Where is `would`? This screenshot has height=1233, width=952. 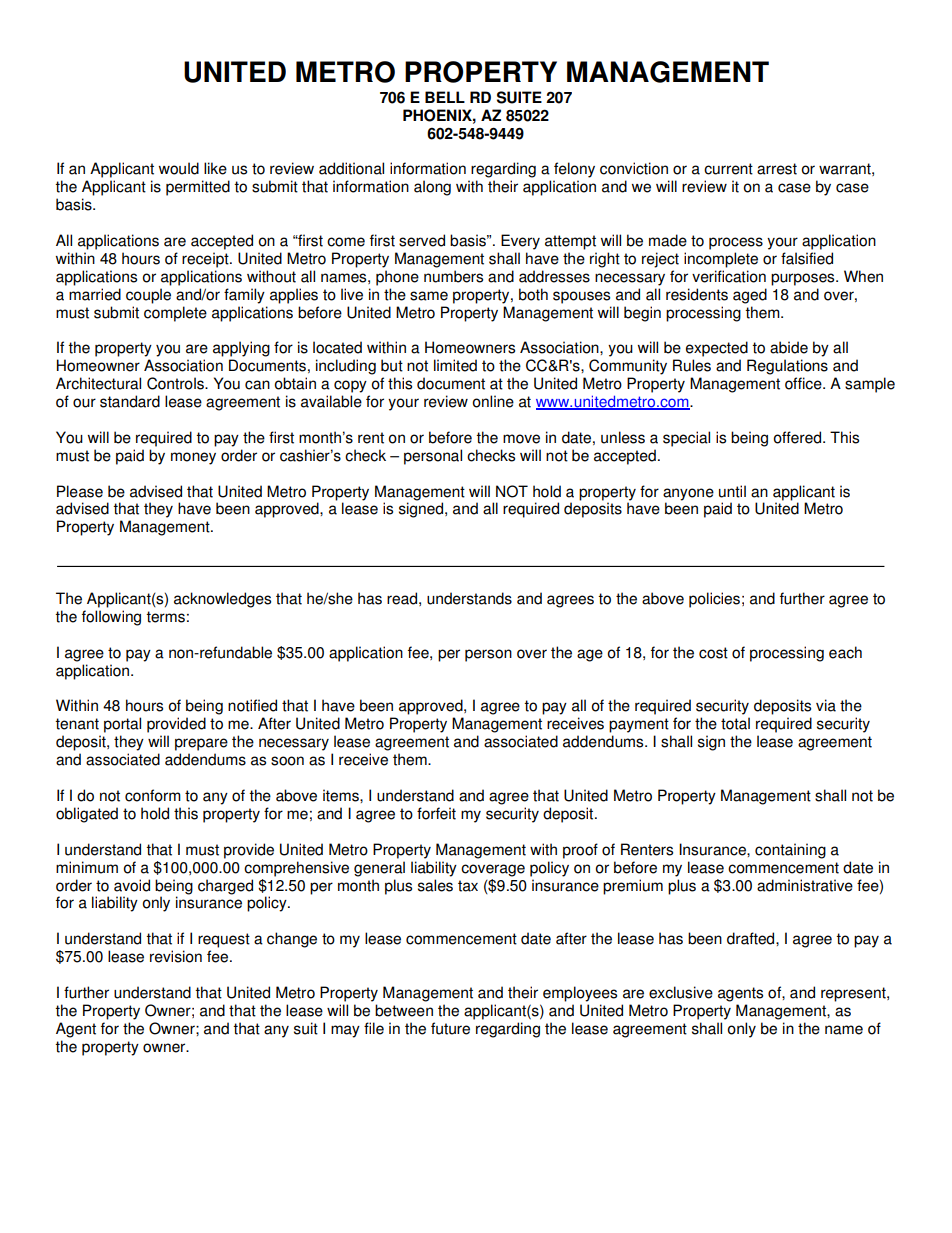
would is located at coordinates (179, 168).
